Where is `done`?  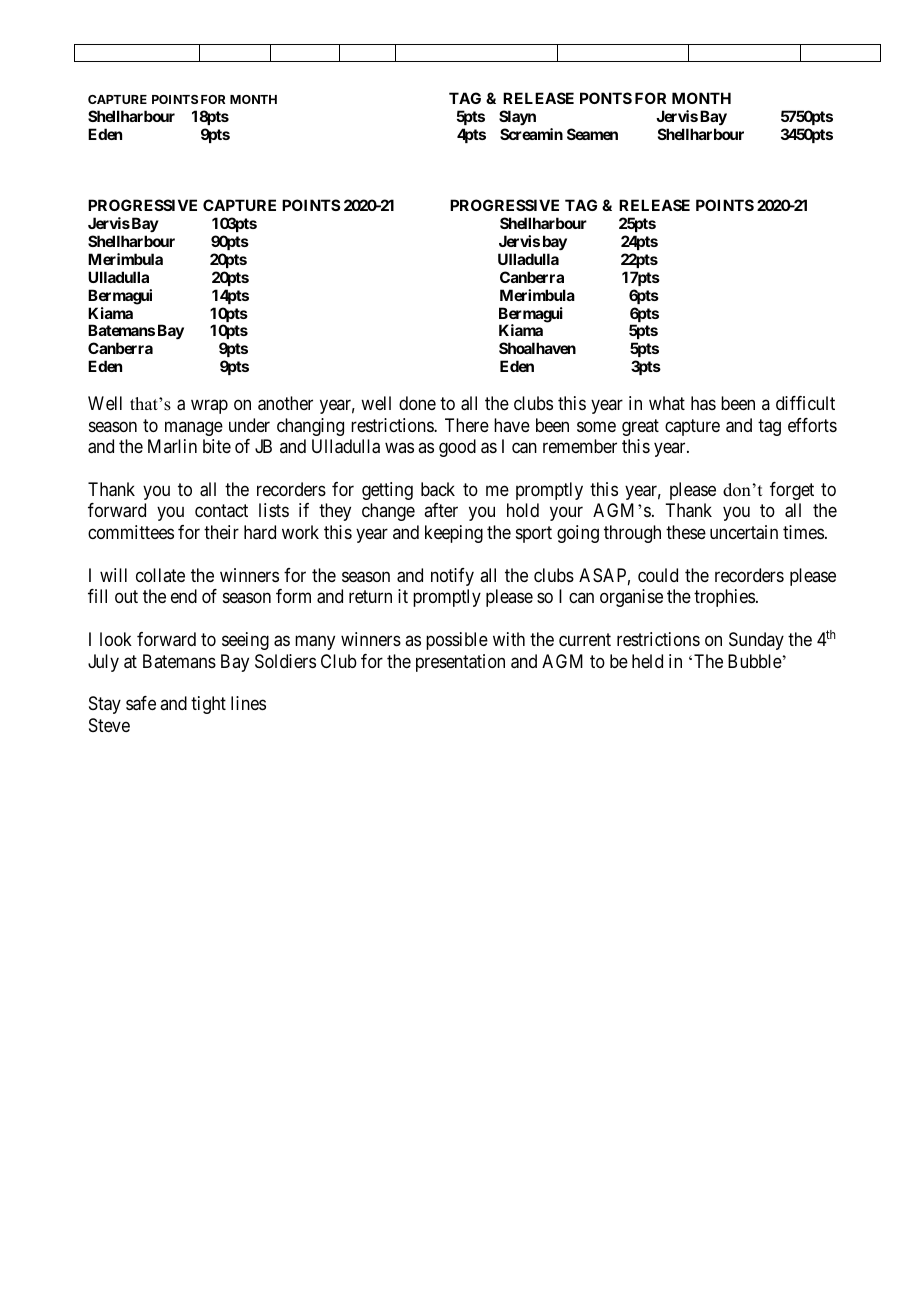
done is located at coordinates (417, 403).
